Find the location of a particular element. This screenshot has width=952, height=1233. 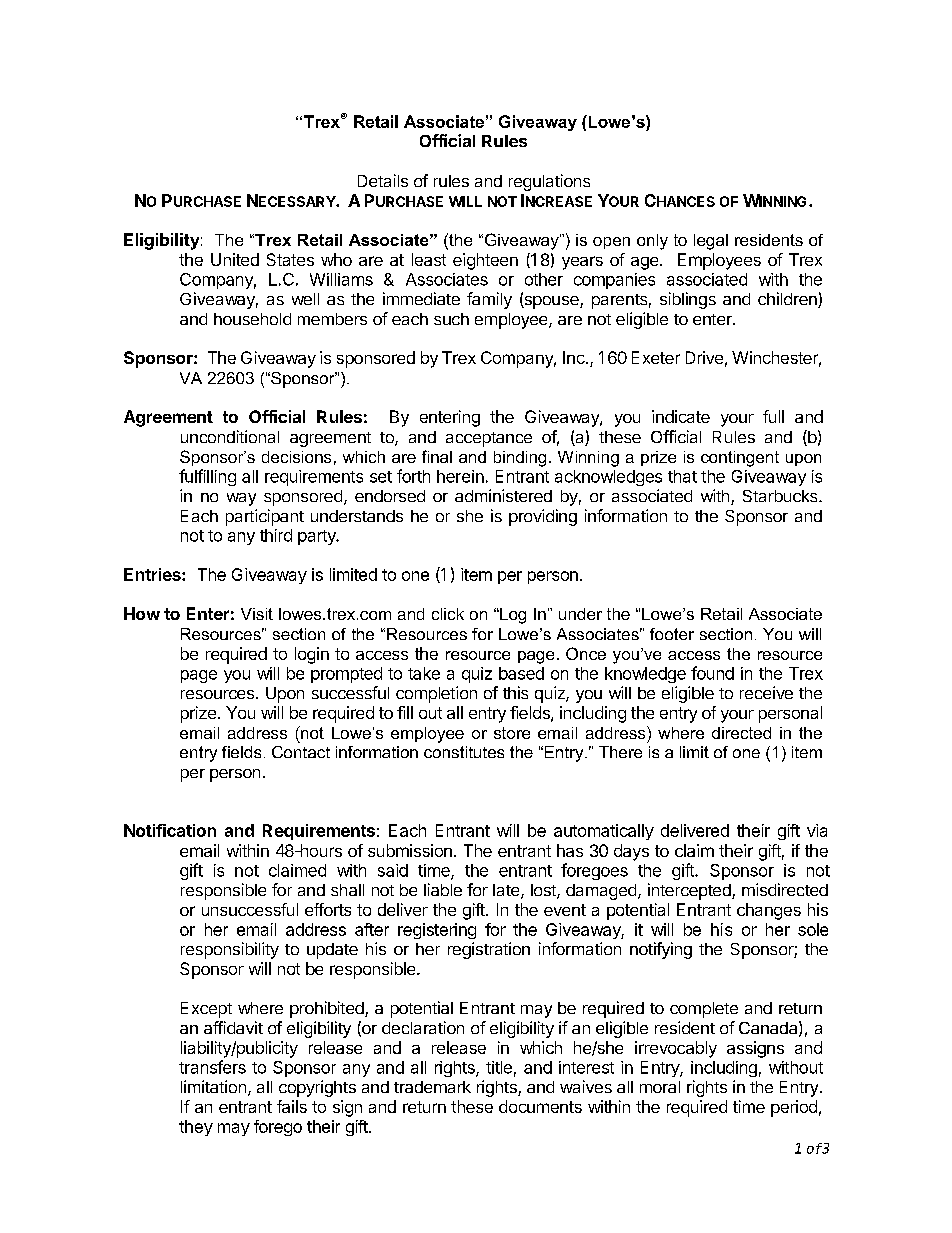

United is located at coordinates (235, 259).
